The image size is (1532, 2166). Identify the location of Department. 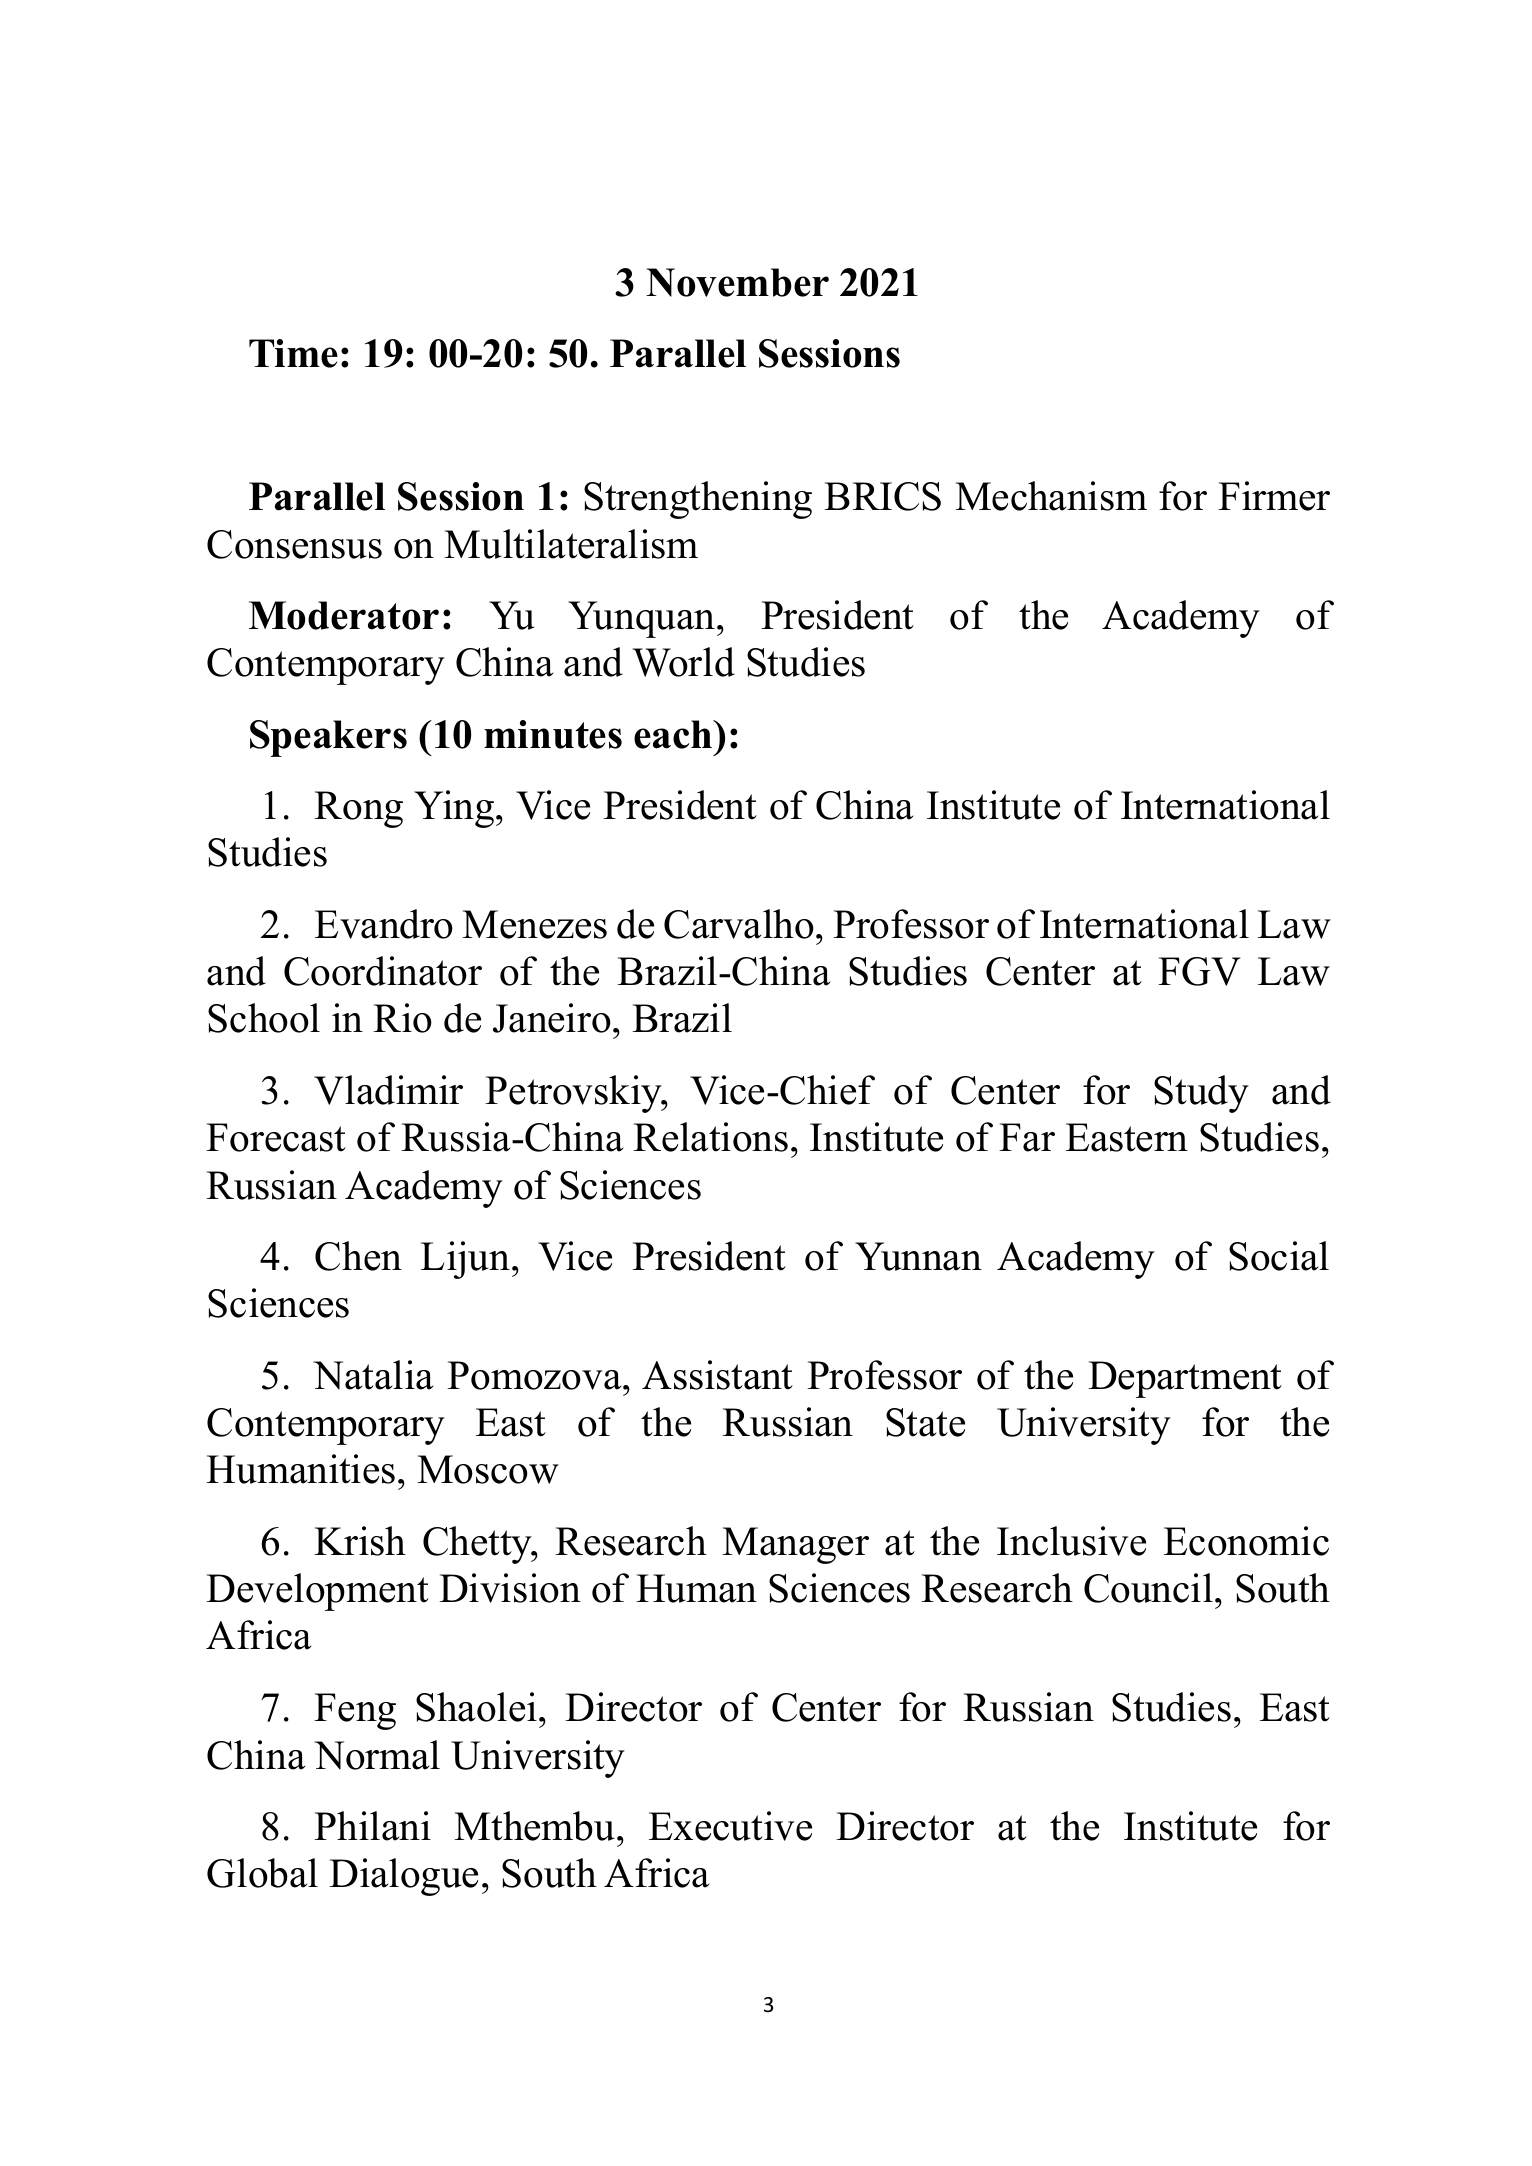
(1185, 1379).
